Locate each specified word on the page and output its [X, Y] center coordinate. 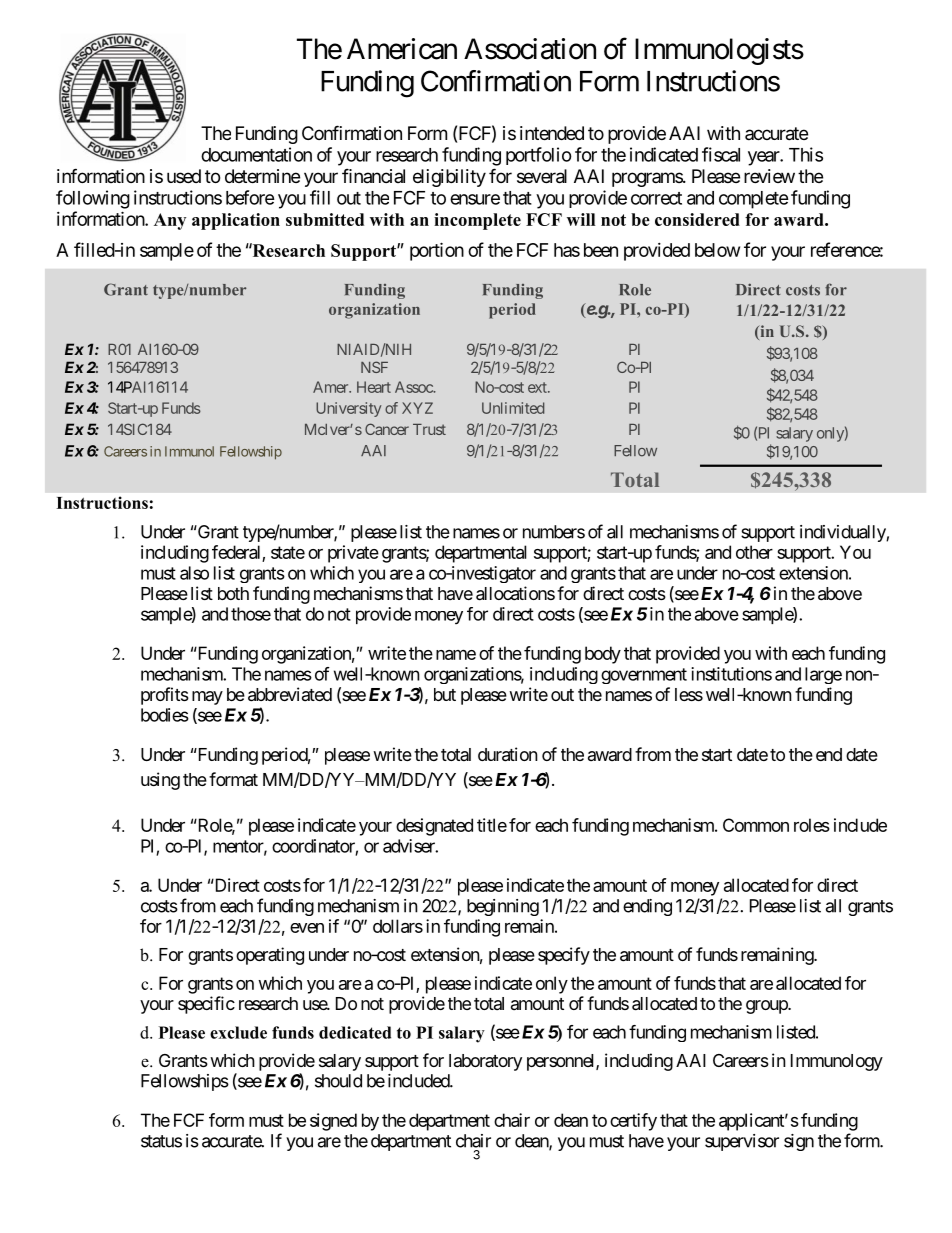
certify [633, 1122]
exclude [238, 1032]
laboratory [485, 1062]
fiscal [721, 154]
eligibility [449, 178]
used [184, 176]
